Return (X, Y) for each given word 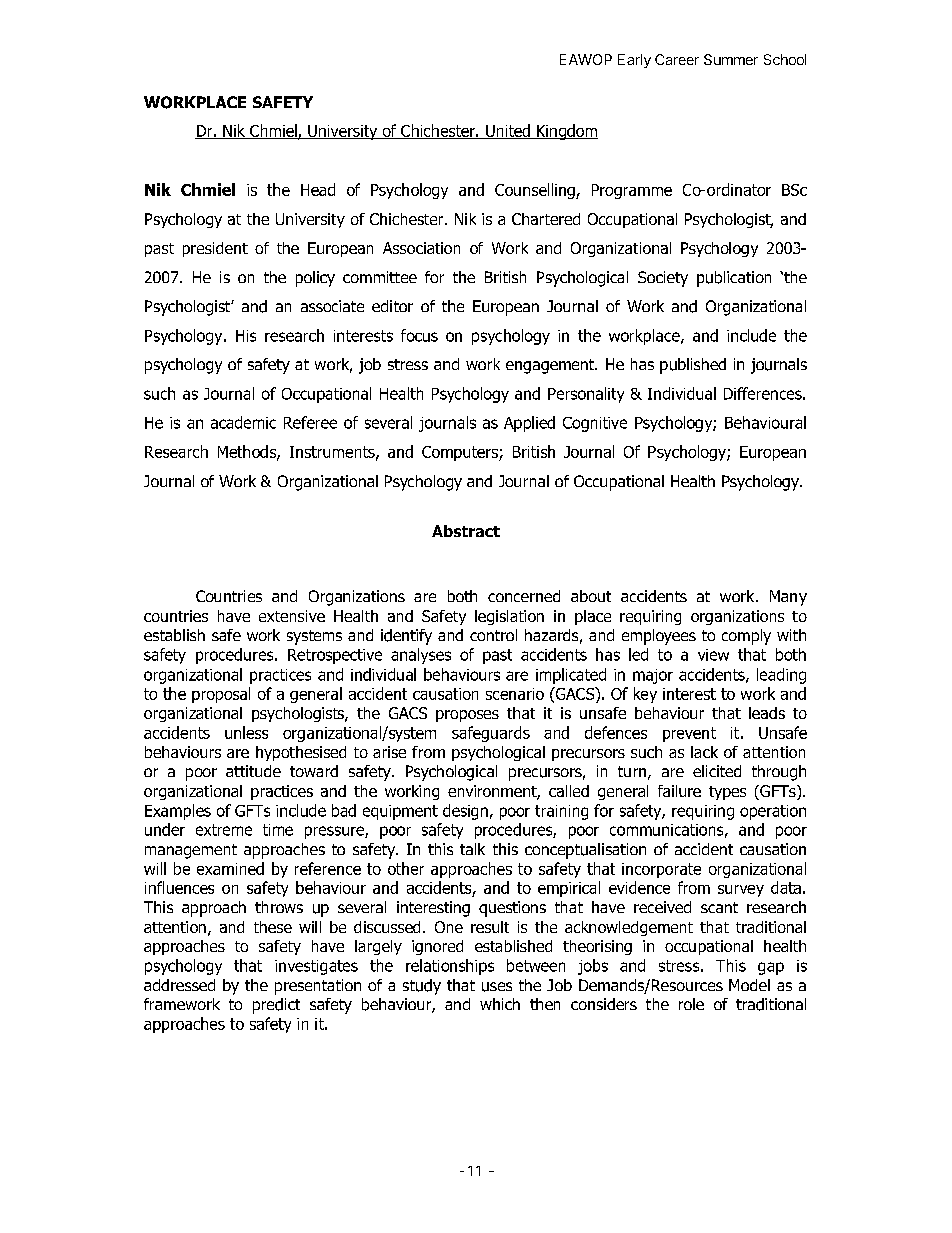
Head (318, 189)
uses (497, 987)
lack (704, 752)
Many (788, 598)
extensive (292, 616)
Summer (731, 59)
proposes (467, 716)
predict (276, 1006)
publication (734, 279)
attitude (253, 771)
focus (419, 335)
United (508, 131)
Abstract (466, 531)
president (215, 249)
